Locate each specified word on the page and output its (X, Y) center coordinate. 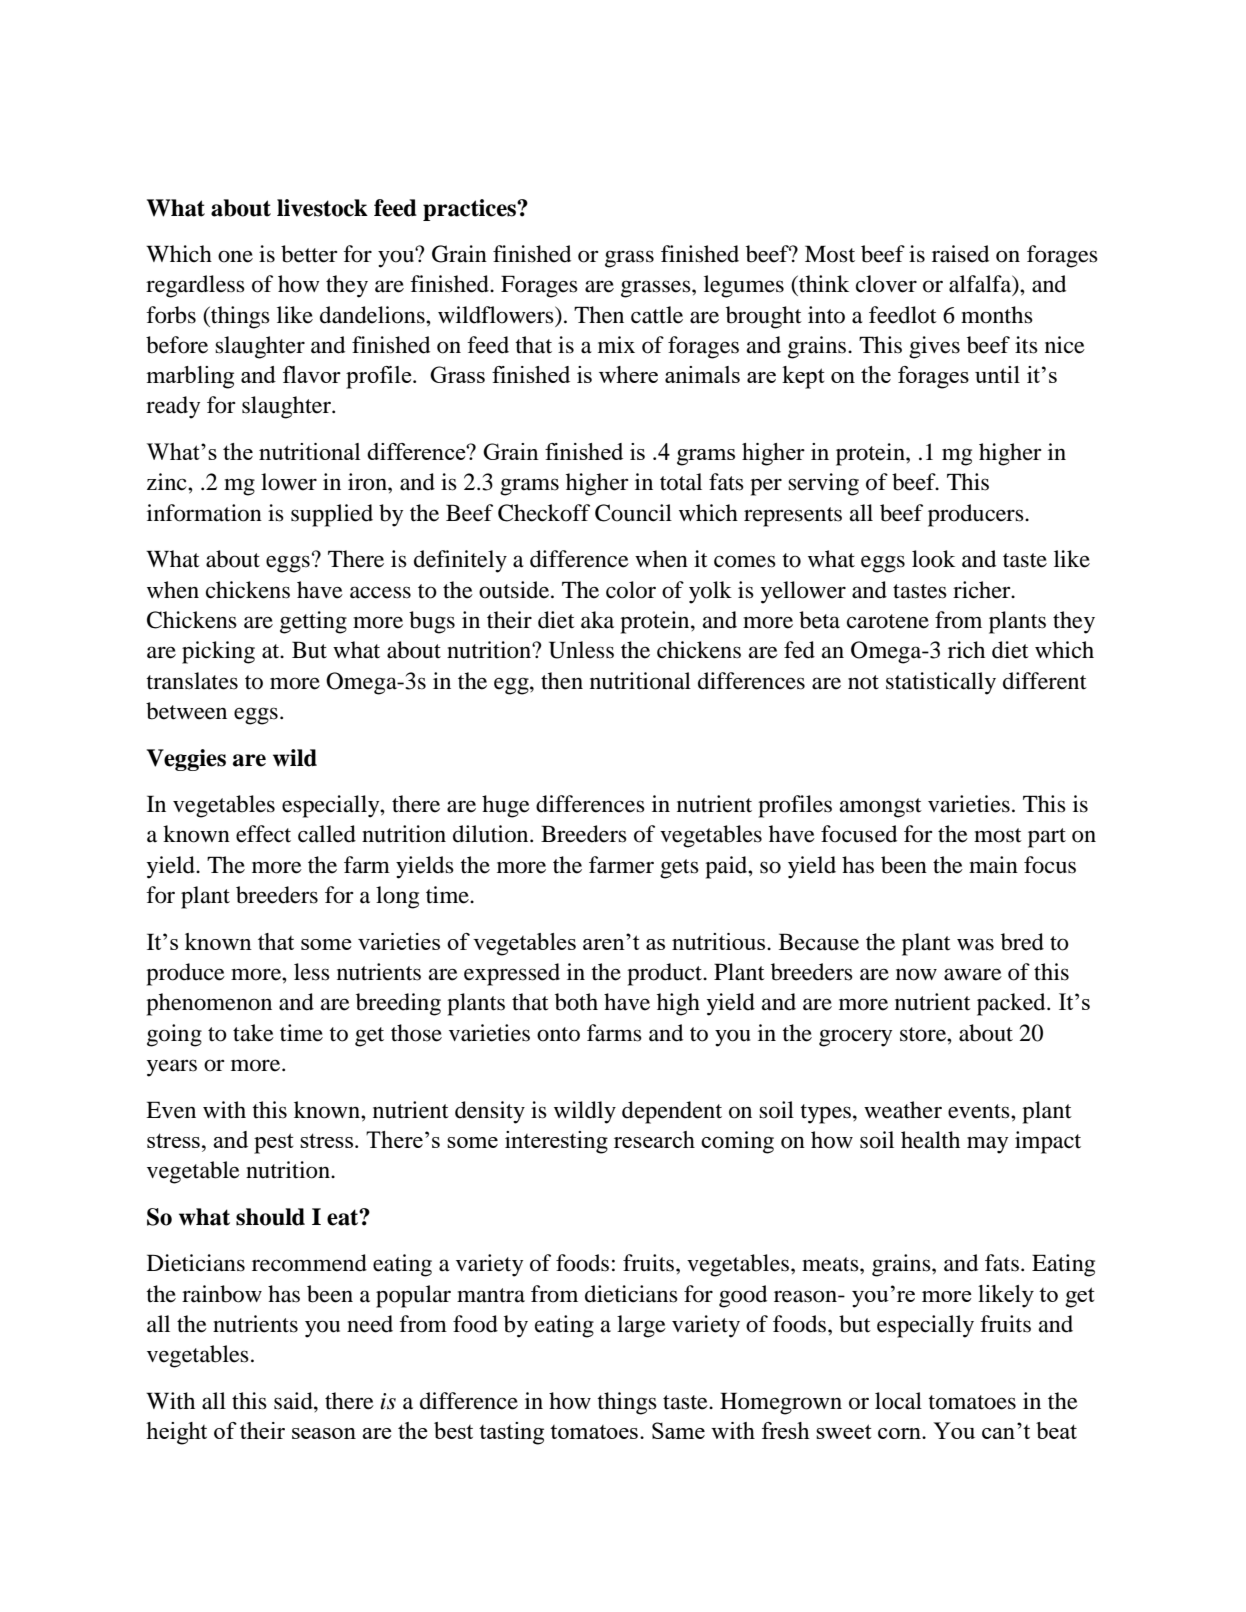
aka (597, 620)
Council (633, 513)
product (666, 974)
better (309, 254)
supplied (332, 515)
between (186, 711)
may (987, 1145)
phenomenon (209, 1004)
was (975, 944)
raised (960, 254)
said (294, 1401)
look (933, 559)
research (654, 1139)
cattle (657, 315)
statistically (941, 683)
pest (274, 1143)
